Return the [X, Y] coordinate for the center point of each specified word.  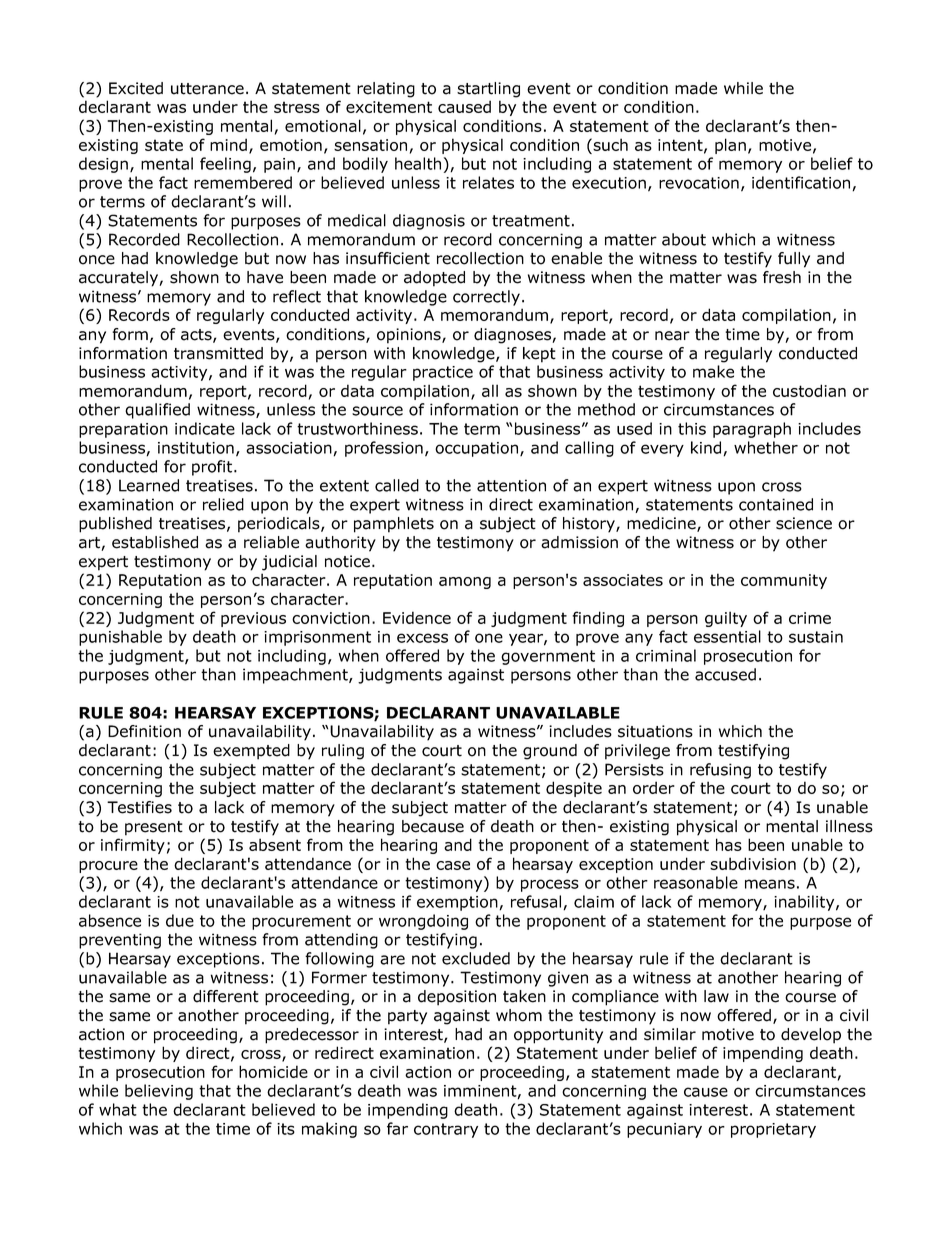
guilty [726, 619]
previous [253, 619]
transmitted [218, 353]
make [713, 371]
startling [488, 90]
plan [730, 146]
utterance [207, 89]
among [465, 583]
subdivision [753, 863]
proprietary [773, 1130]
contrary [446, 1130]
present [154, 828]
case [453, 865]
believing [159, 1092]
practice [443, 373]
